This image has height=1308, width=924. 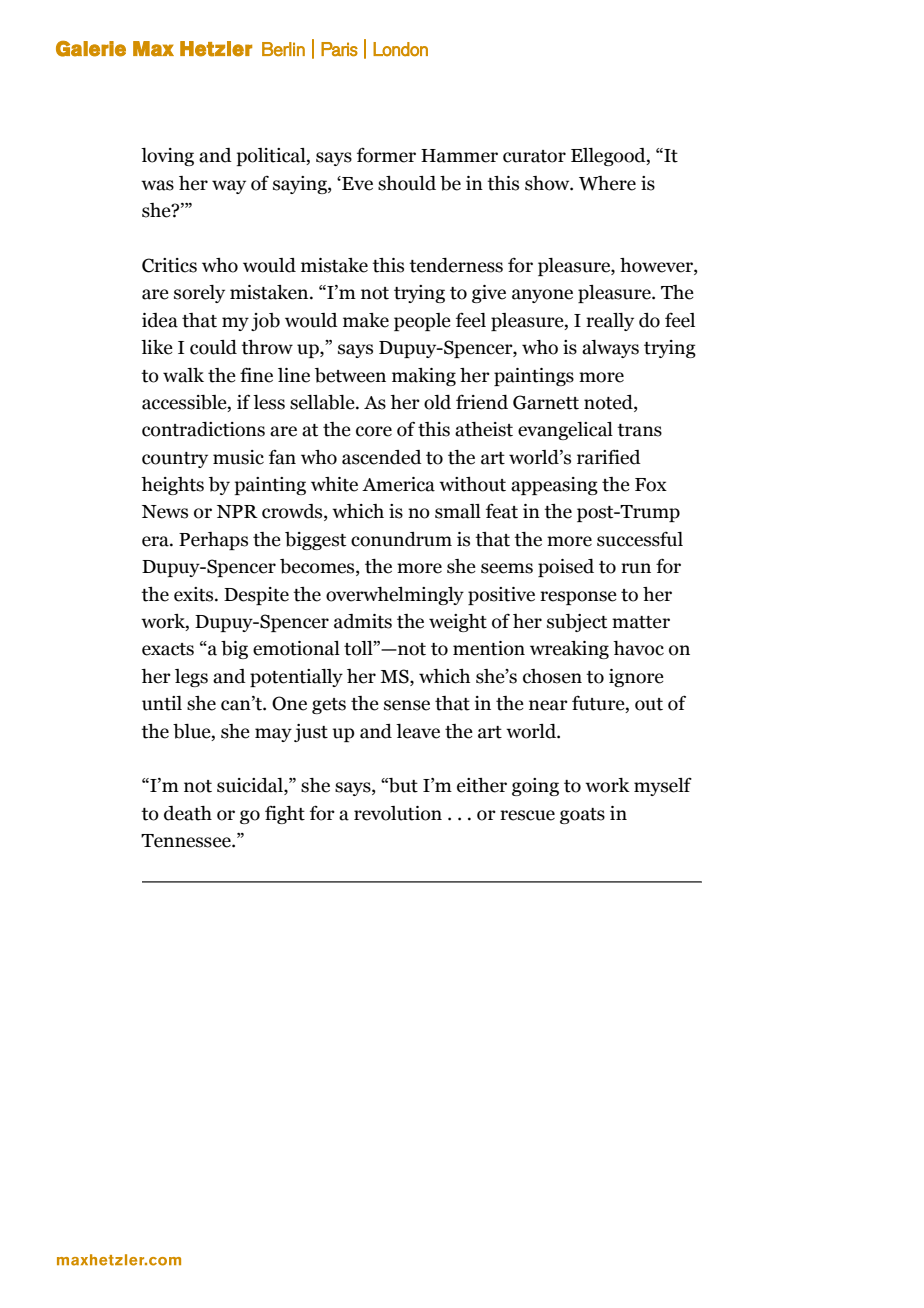 I want to click on walk, so click(x=183, y=375).
